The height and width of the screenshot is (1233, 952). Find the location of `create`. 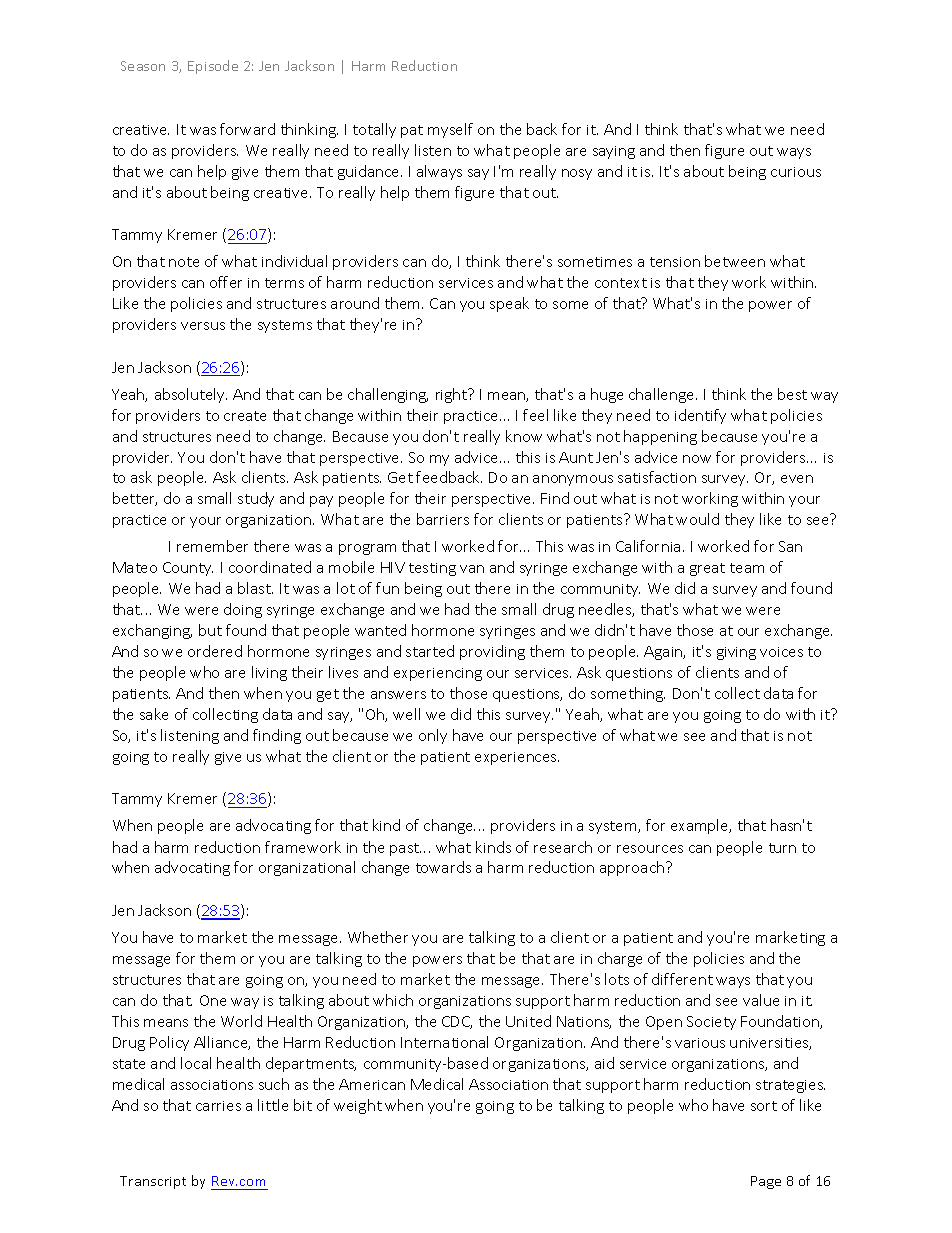

create is located at coordinates (245, 416).
